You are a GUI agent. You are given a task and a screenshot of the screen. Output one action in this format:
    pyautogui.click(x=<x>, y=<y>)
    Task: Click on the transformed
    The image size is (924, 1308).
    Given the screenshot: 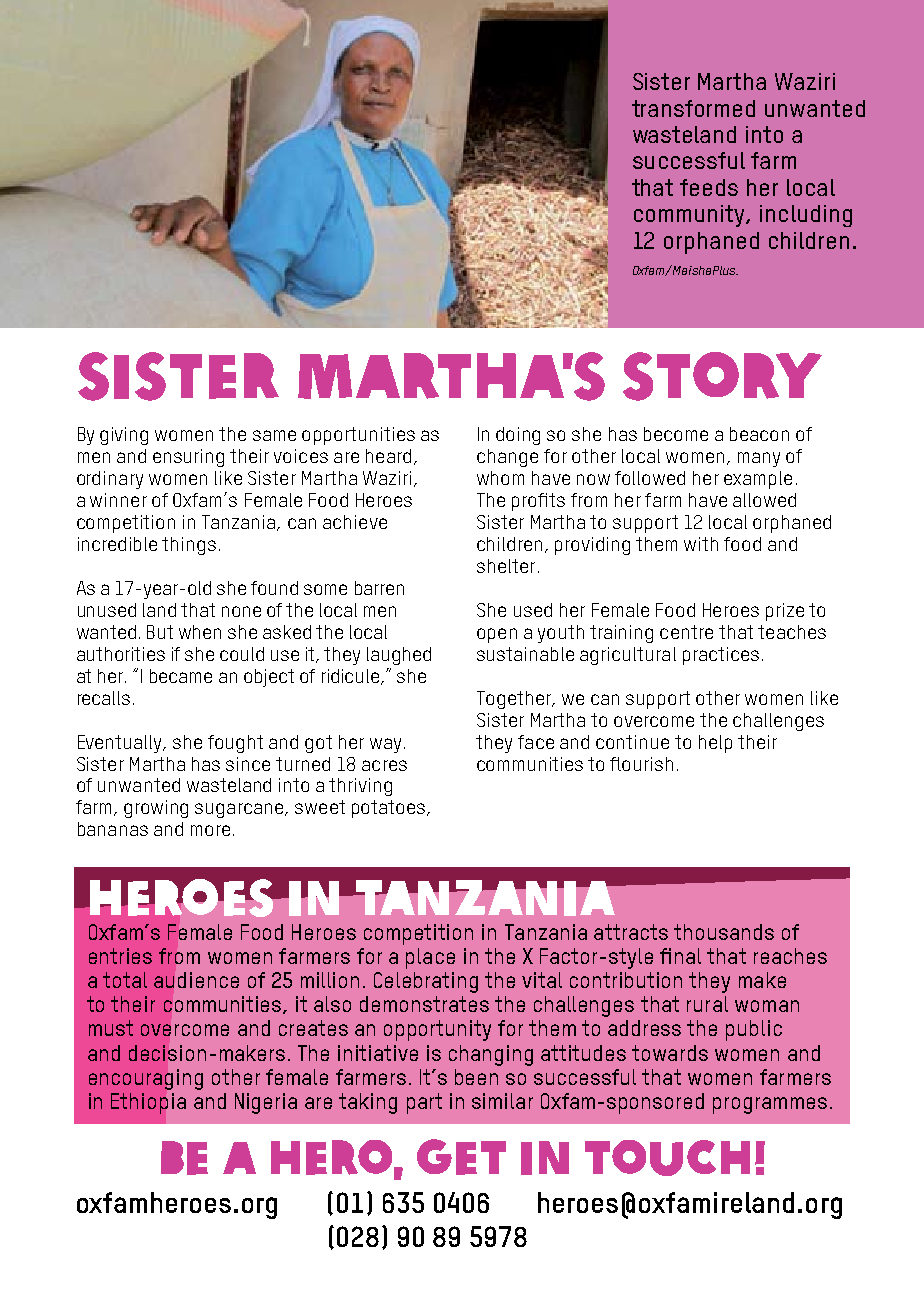 What is the action you would take?
    pyautogui.click(x=693, y=108)
